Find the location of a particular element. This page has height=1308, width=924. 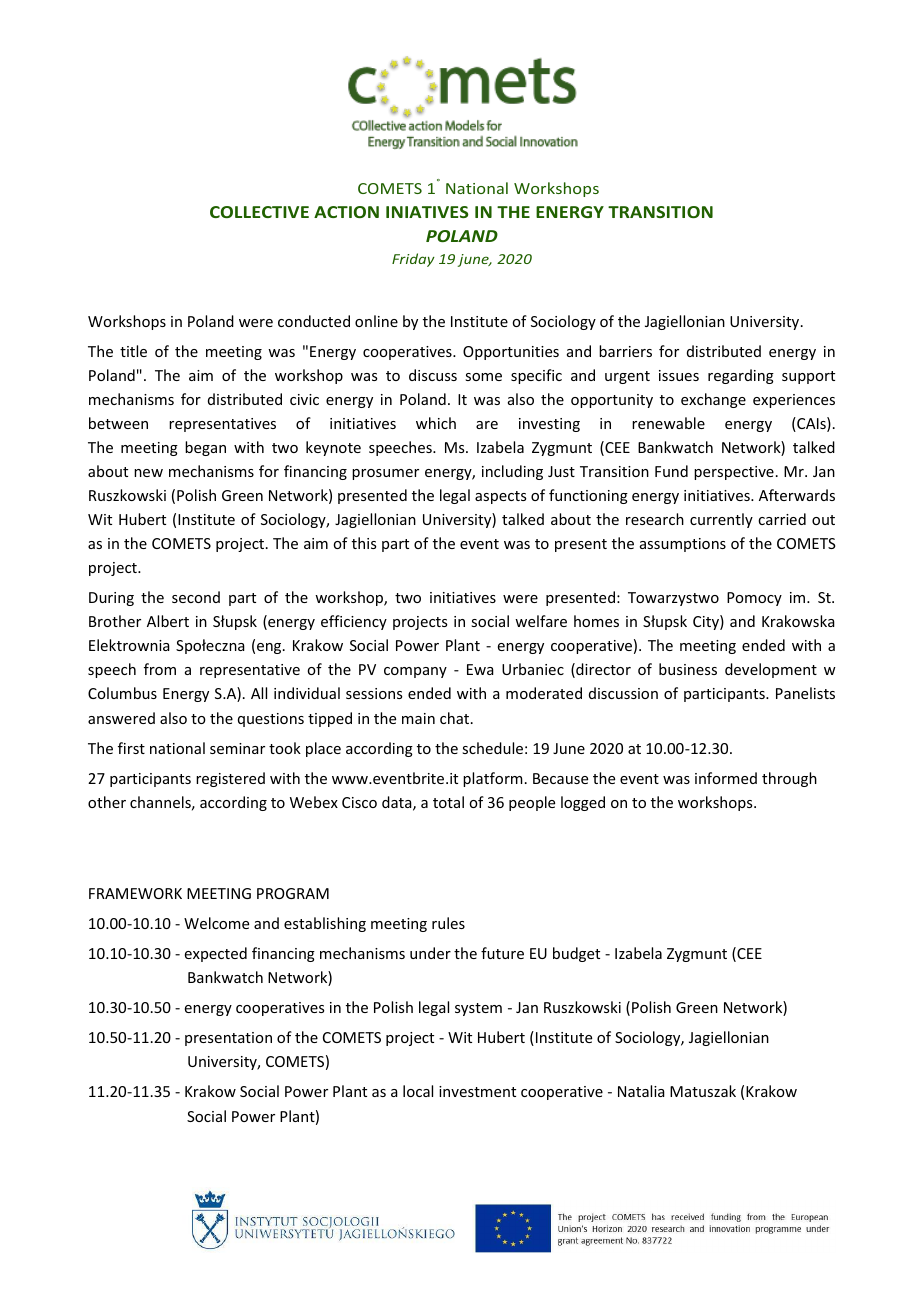

investment is located at coordinates (477, 1091).
